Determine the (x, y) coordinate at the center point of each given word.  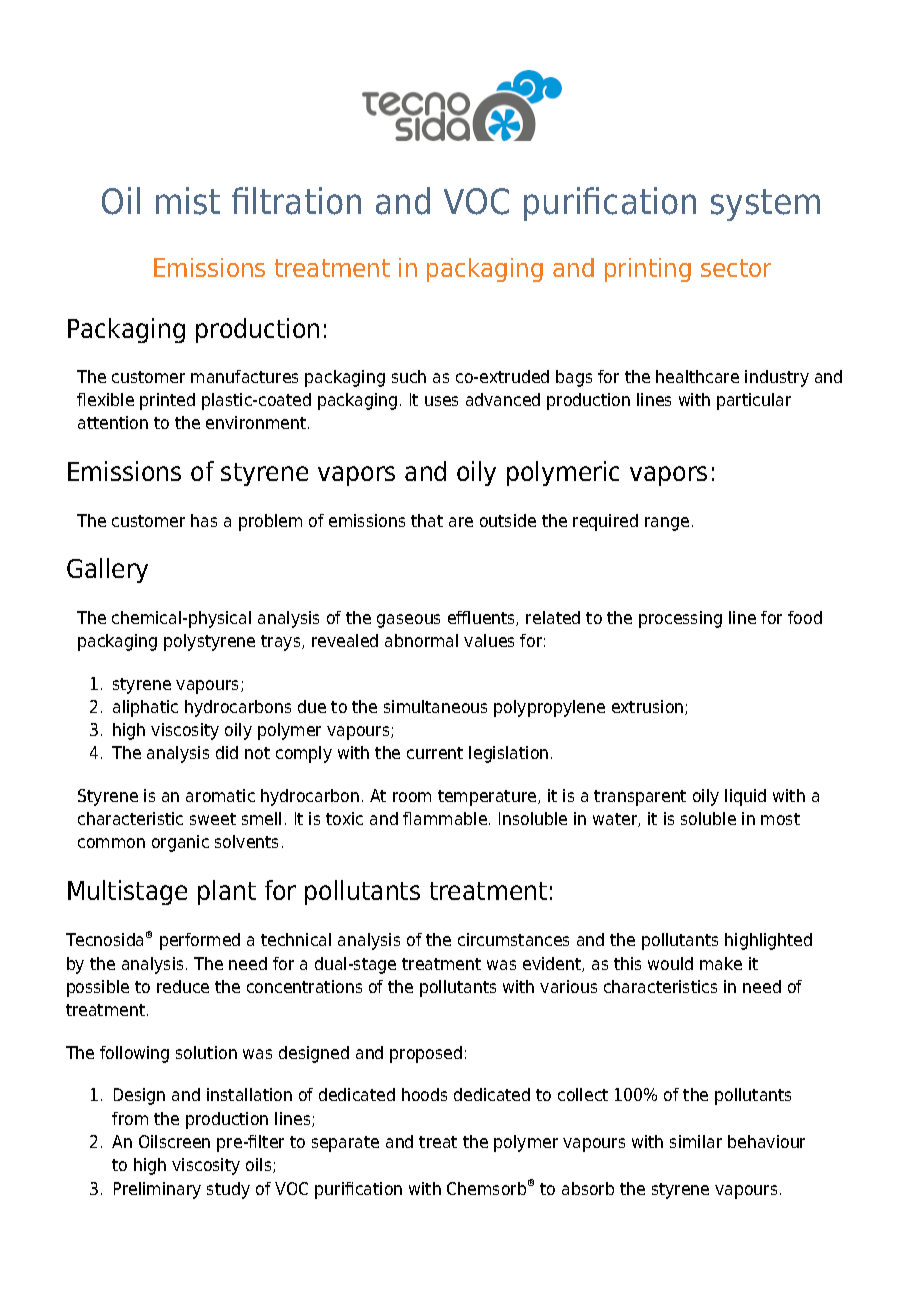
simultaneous (435, 706)
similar (696, 1141)
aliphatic (145, 708)
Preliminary (157, 1190)
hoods (424, 1094)
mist (188, 201)
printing (648, 270)
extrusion (649, 707)
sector (736, 268)
